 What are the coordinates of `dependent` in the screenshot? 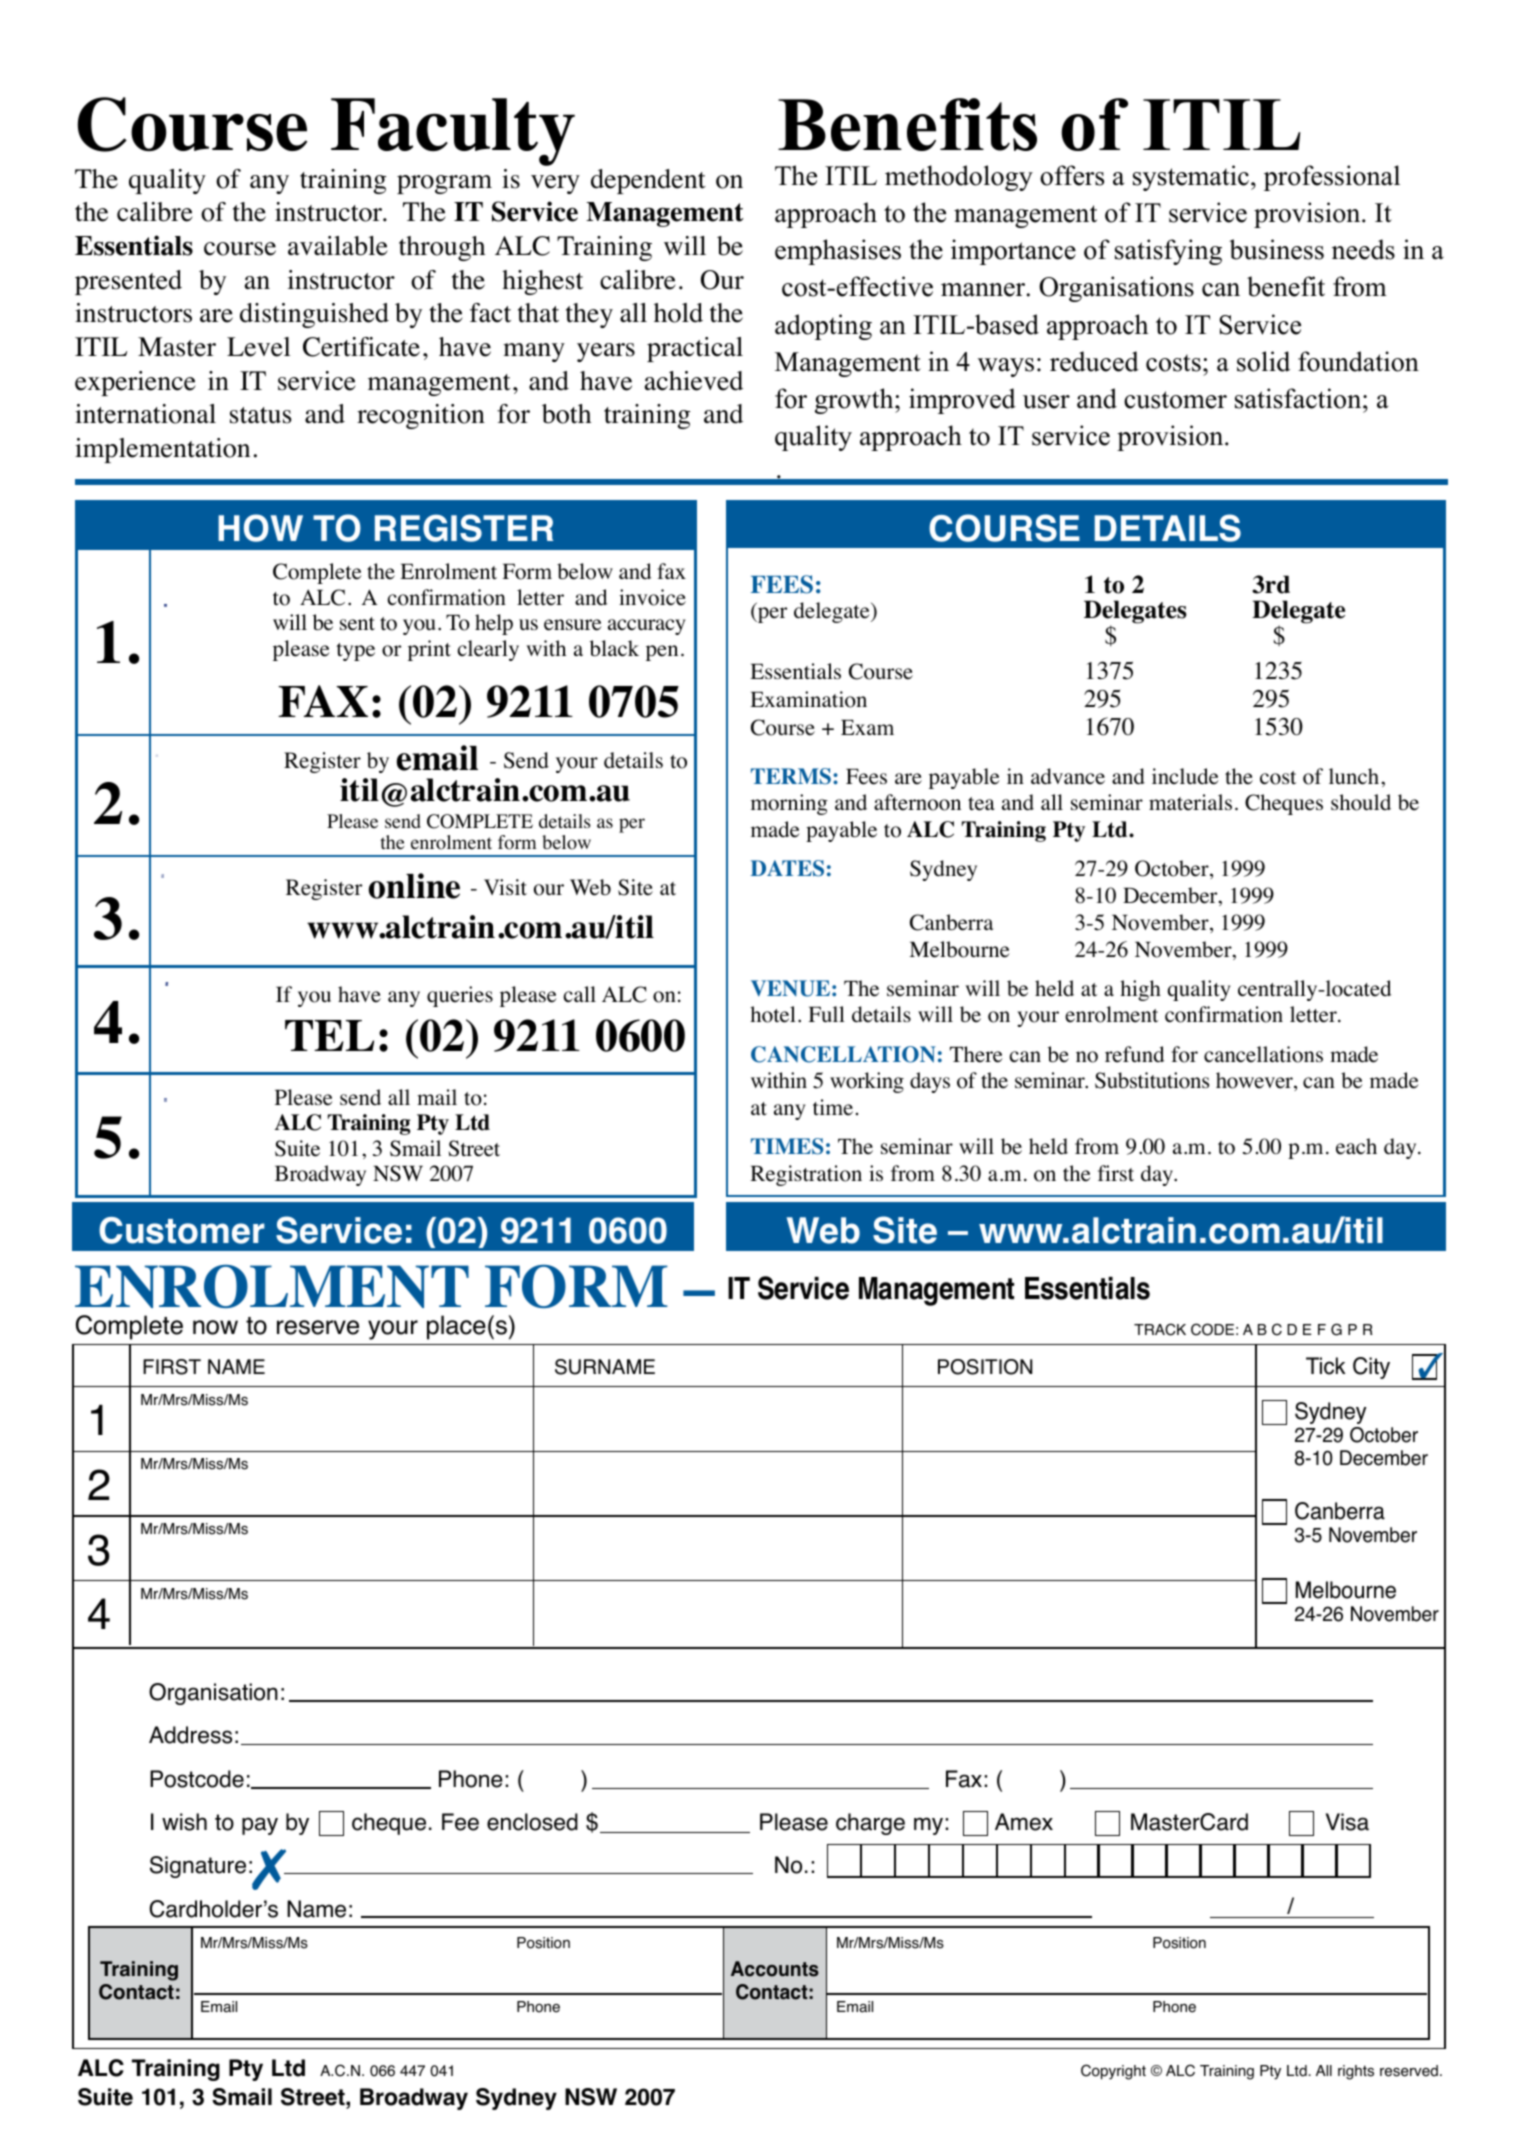 It's located at (648, 181).
